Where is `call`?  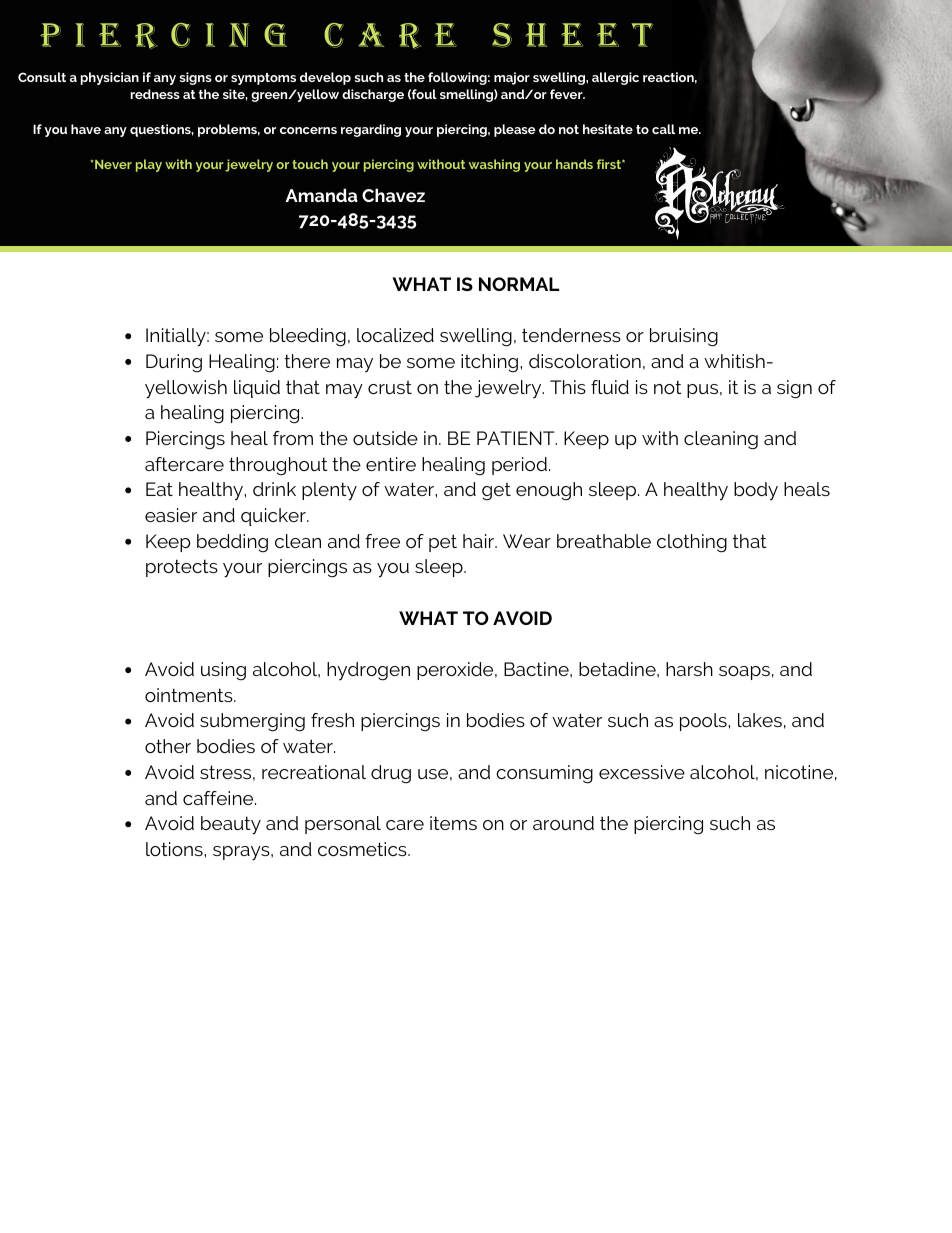 call is located at coordinates (663, 129).
